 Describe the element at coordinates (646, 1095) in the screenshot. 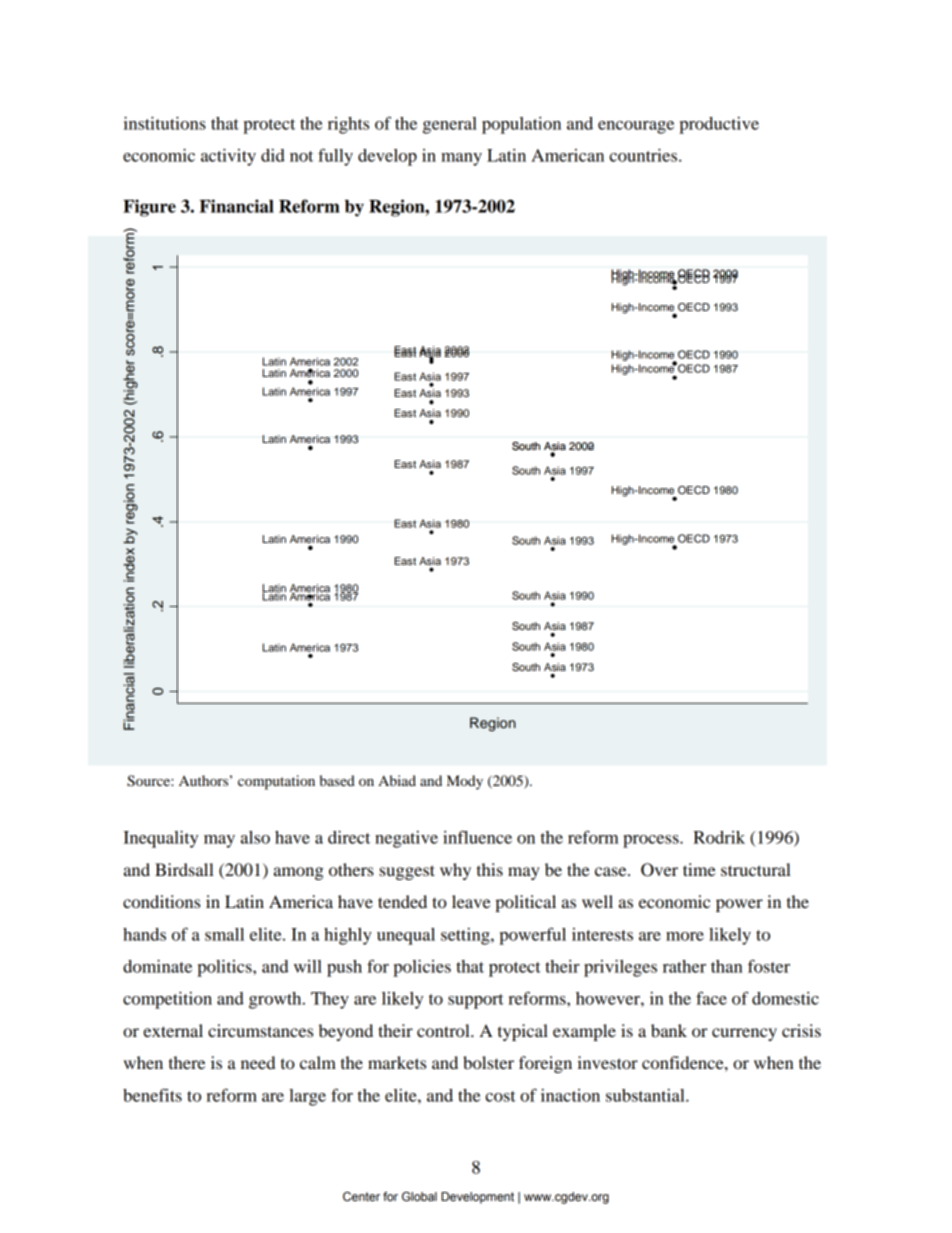

I see `substantial` at that location.
